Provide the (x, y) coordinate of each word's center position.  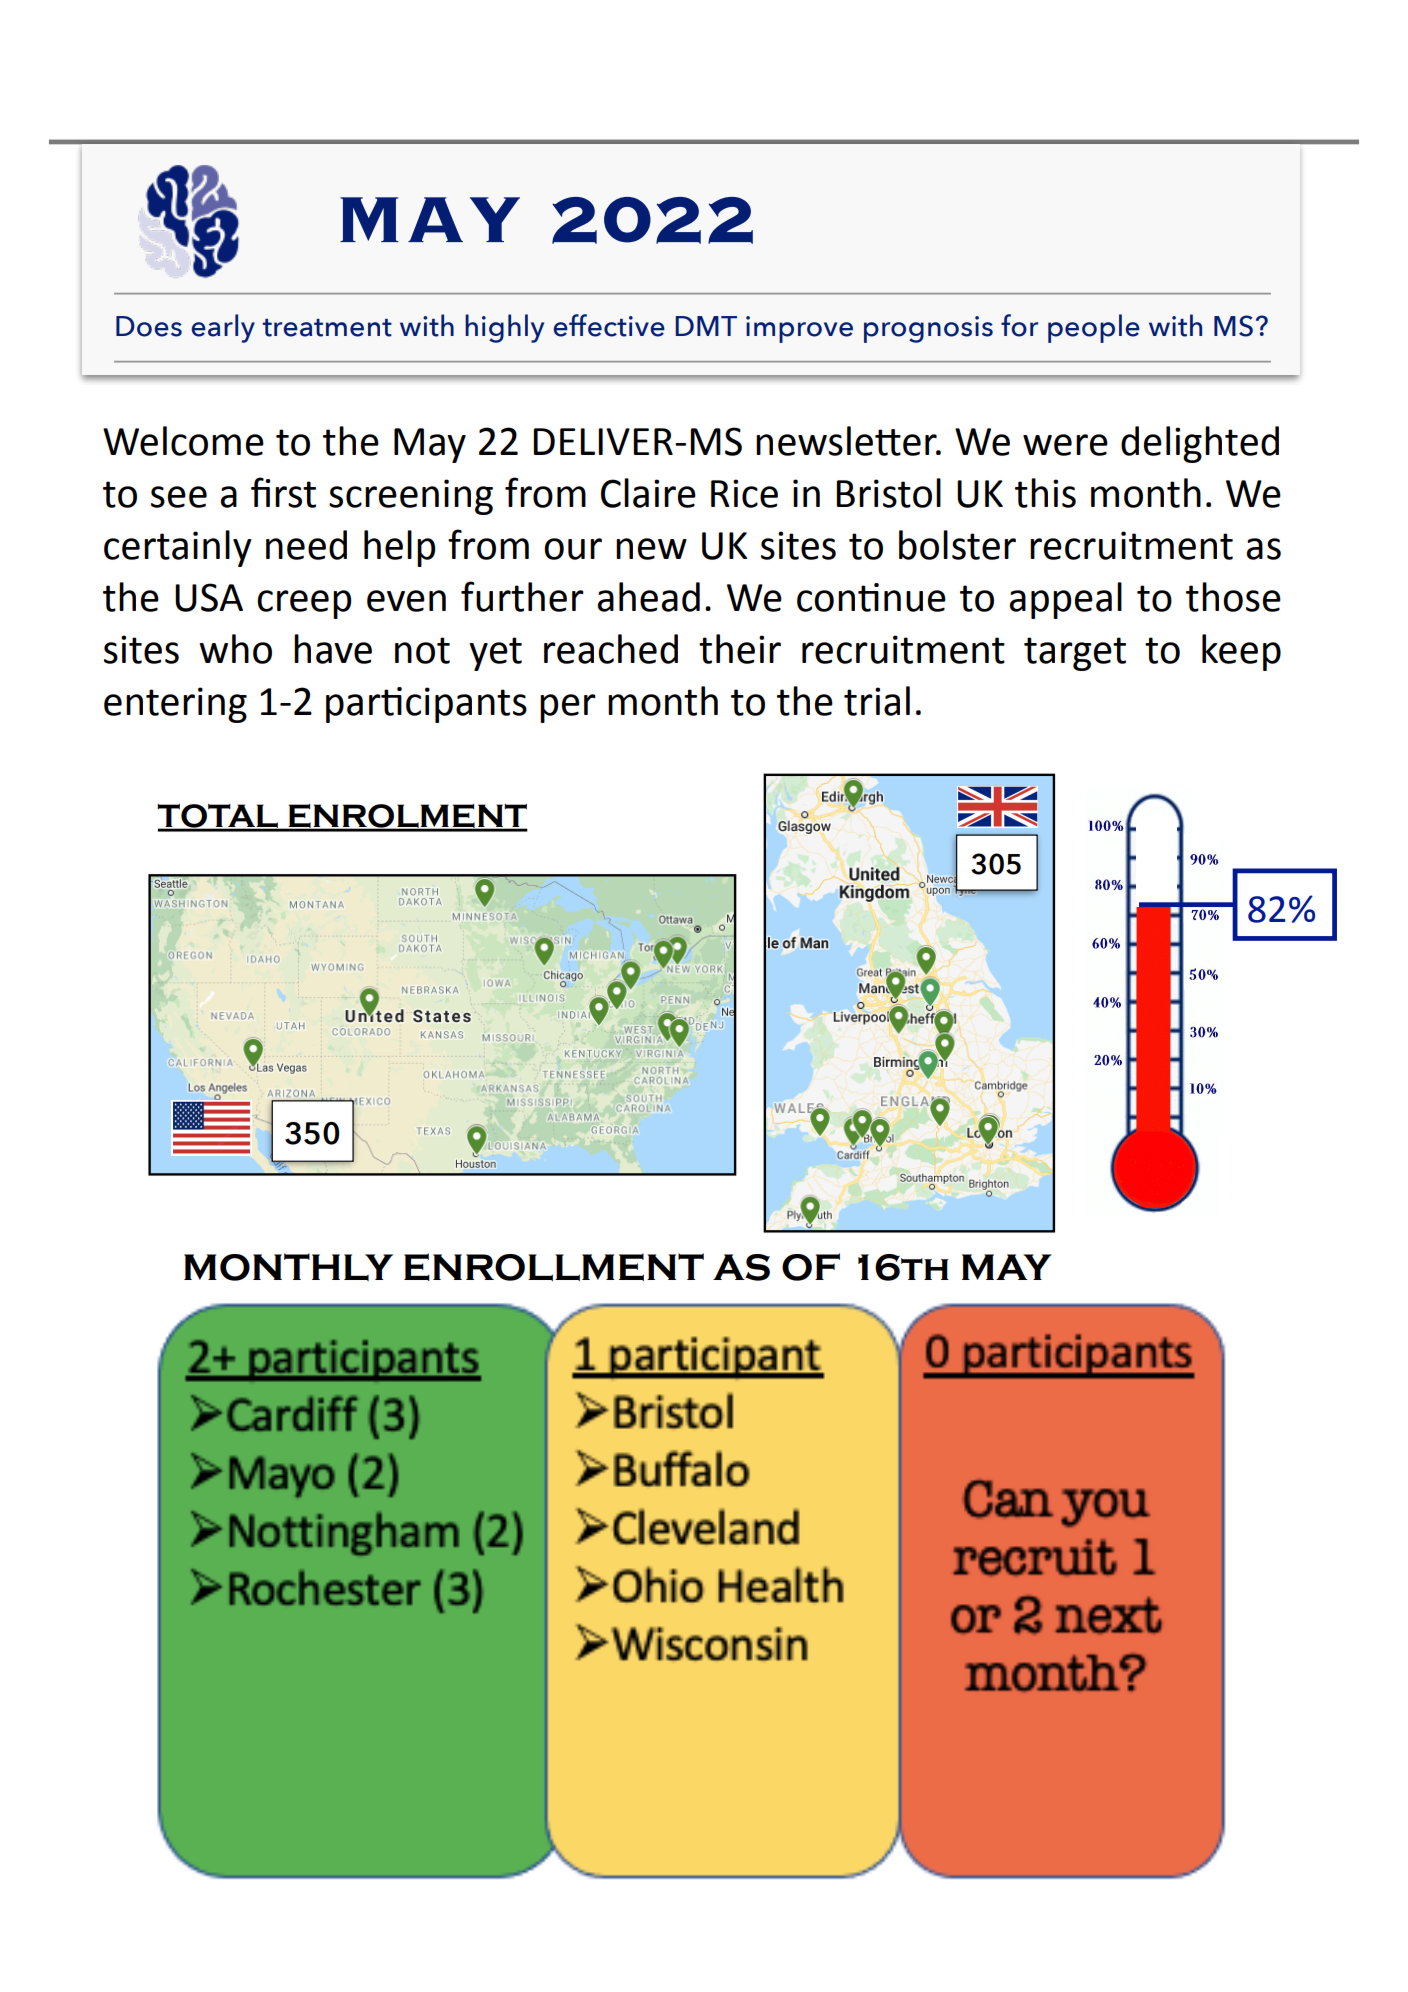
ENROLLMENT (554, 1267)
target (1075, 654)
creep (304, 604)
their (740, 649)
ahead (648, 597)
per (568, 708)
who (235, 649)
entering (175, 705)
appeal (1065, 600)
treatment (327, 328)
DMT (706, 326)
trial (877, 701)
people (1094, 328)
